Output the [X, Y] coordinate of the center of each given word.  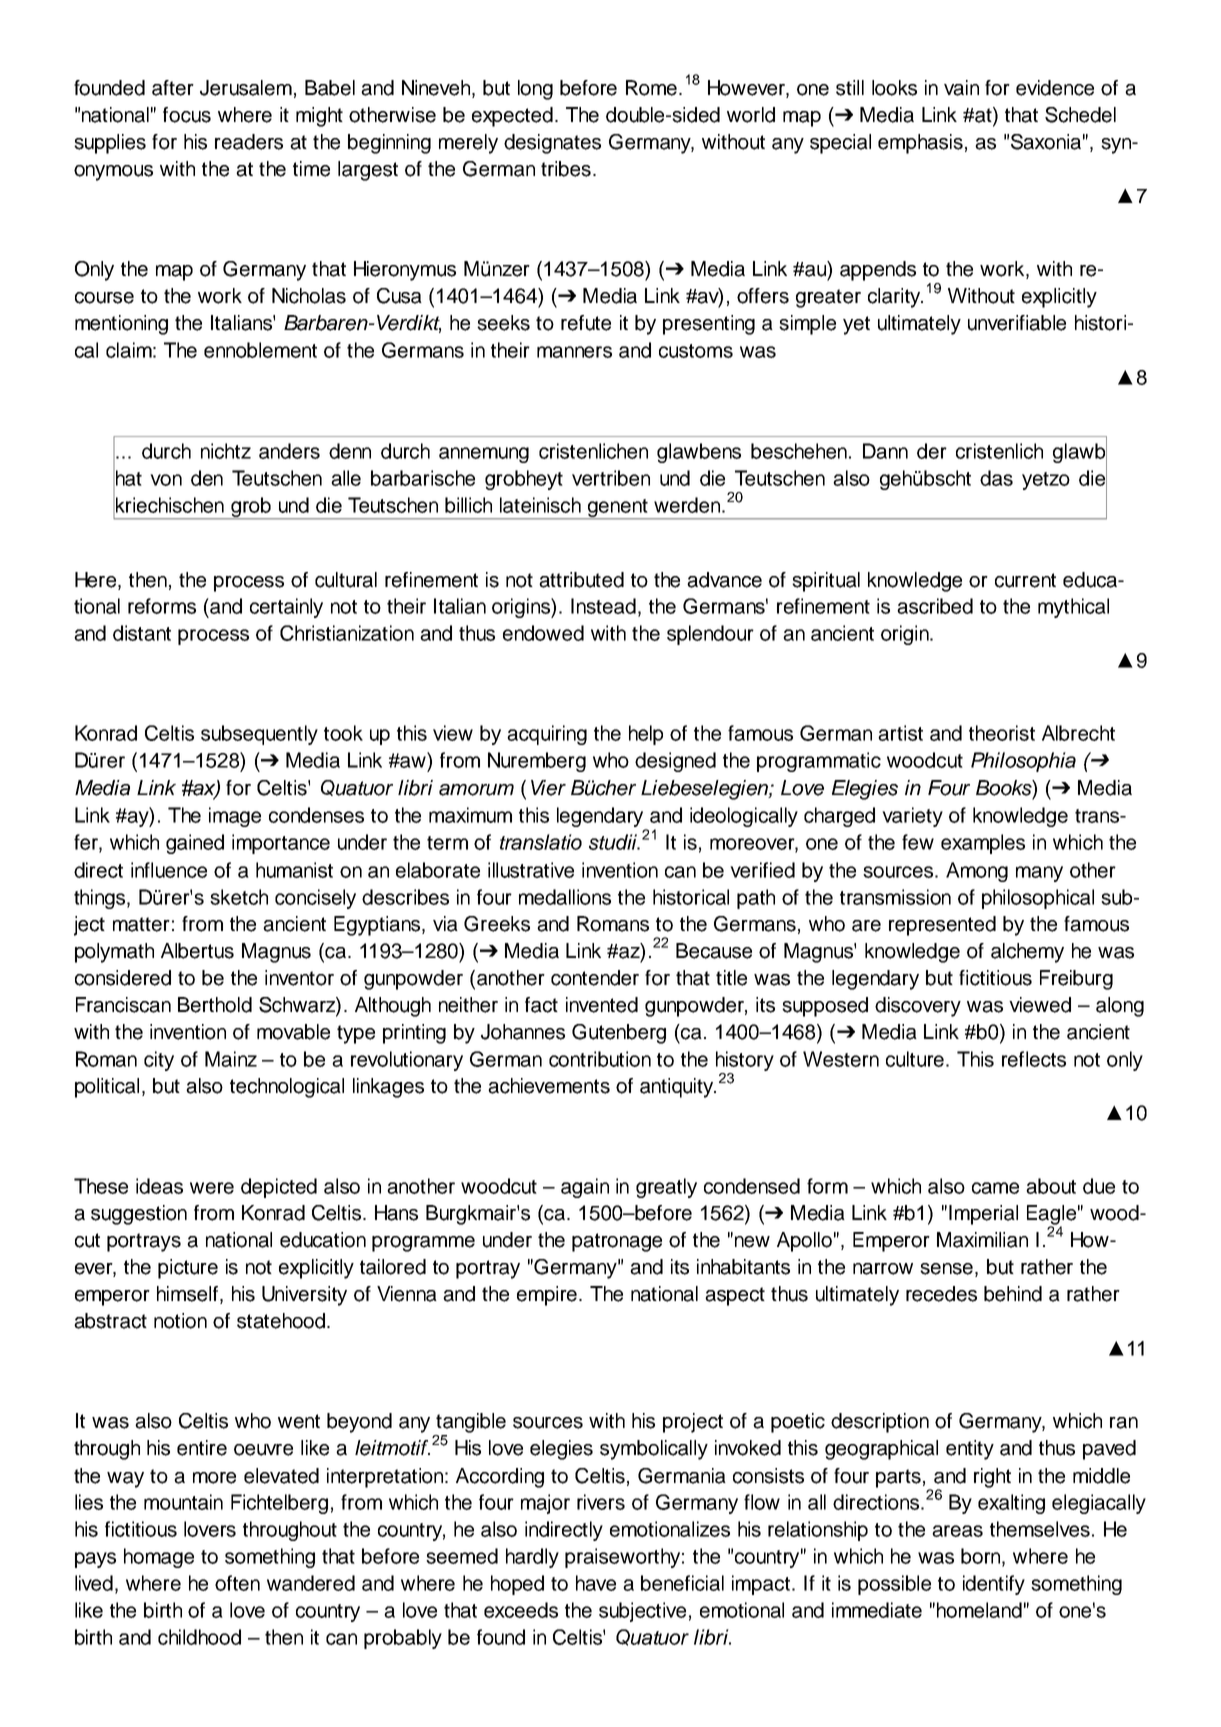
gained [195, 844]
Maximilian [982, 1240]
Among [977, 872]
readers [249, 142]
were [212, 1188]
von [166, 480]
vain [961, 88]
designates [552, 144]
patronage [617, 1242]
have [596, 1583]
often [237, 1583]
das [996, 478]
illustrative [531, 870]
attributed [581, 580]
